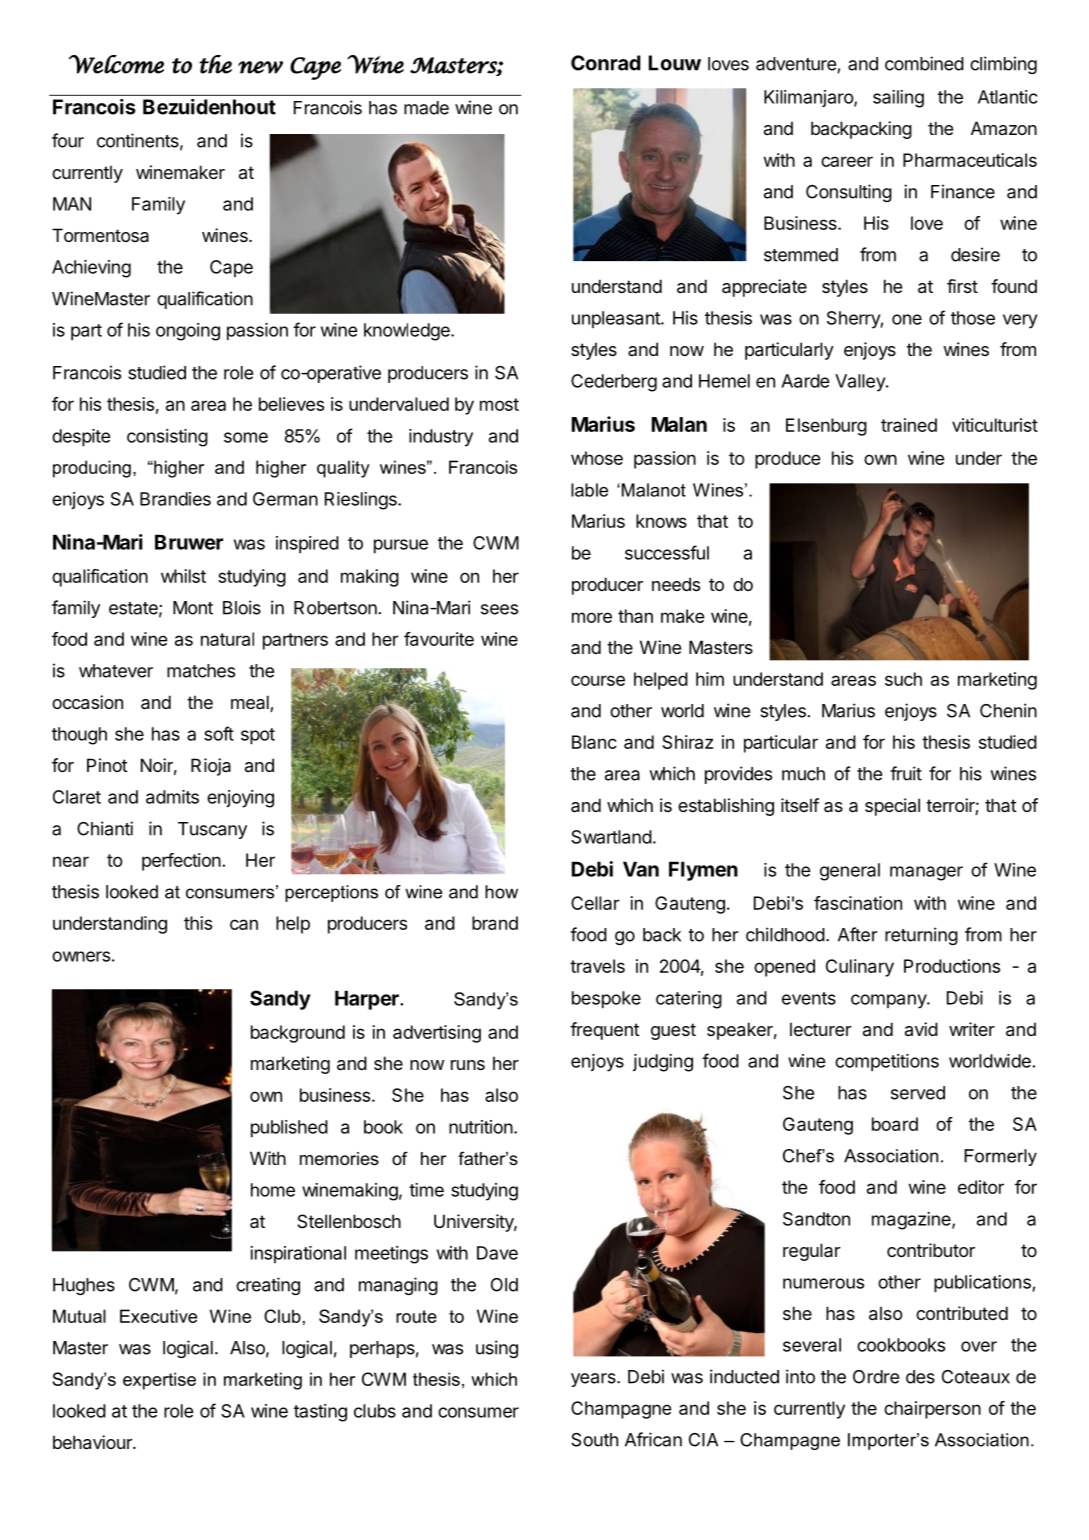 This screenshot has width=1089, height=1540. Describe the element at coordinates (906, 773) in the screenshot. I see `fruit` at that location.
